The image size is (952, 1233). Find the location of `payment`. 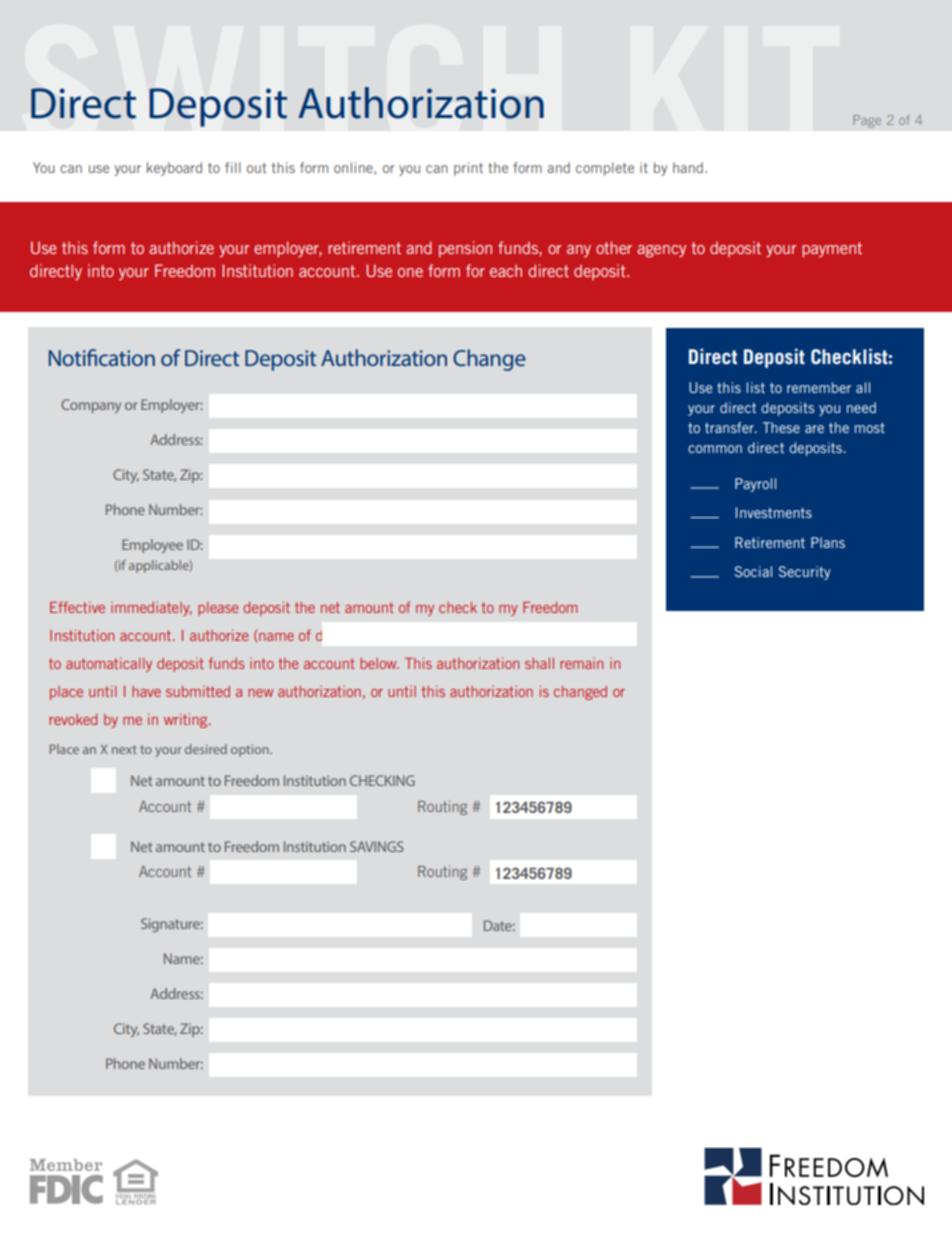

payment is located at coordinates (832, 249).
